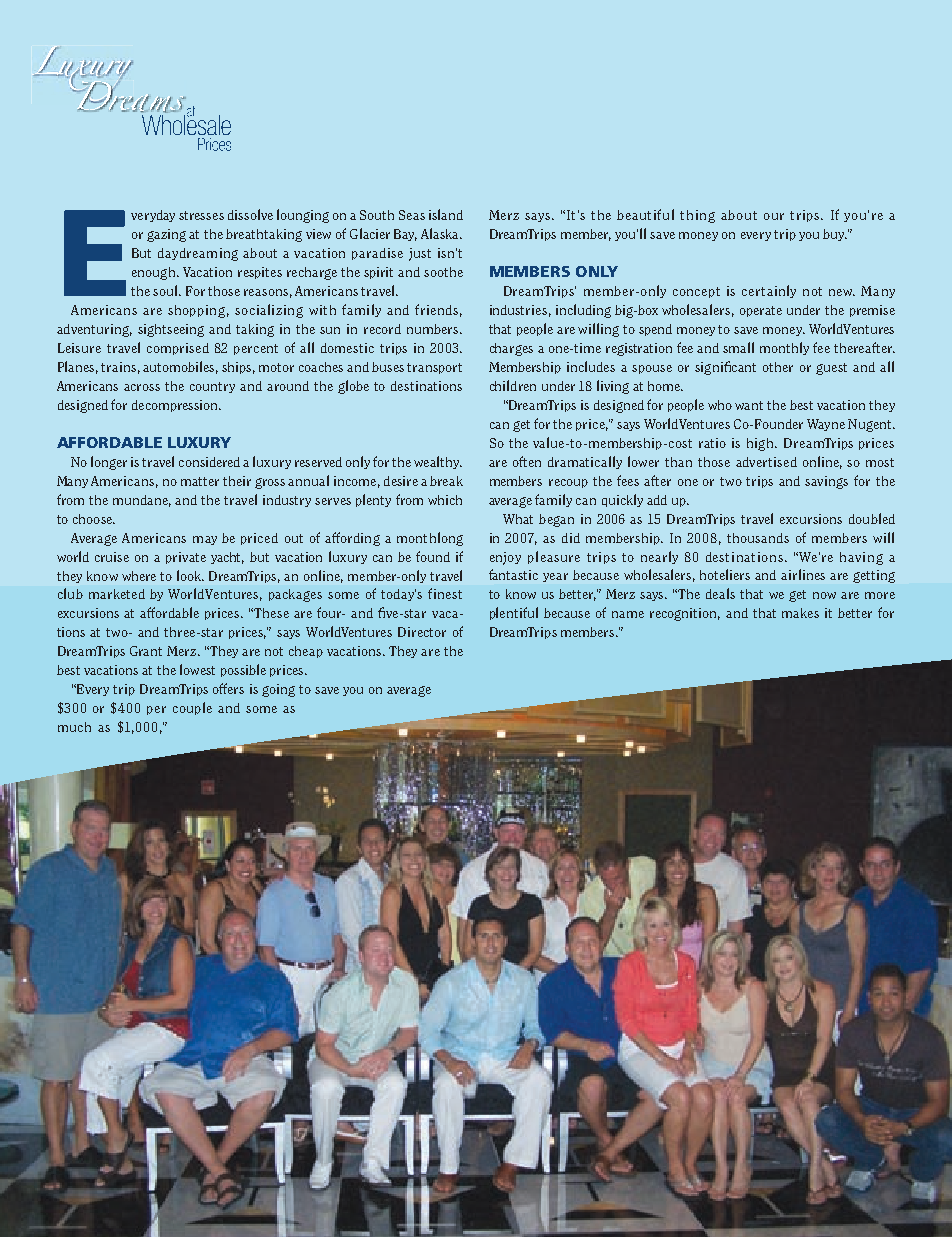  I want to click on couple, so click(192, 708).
